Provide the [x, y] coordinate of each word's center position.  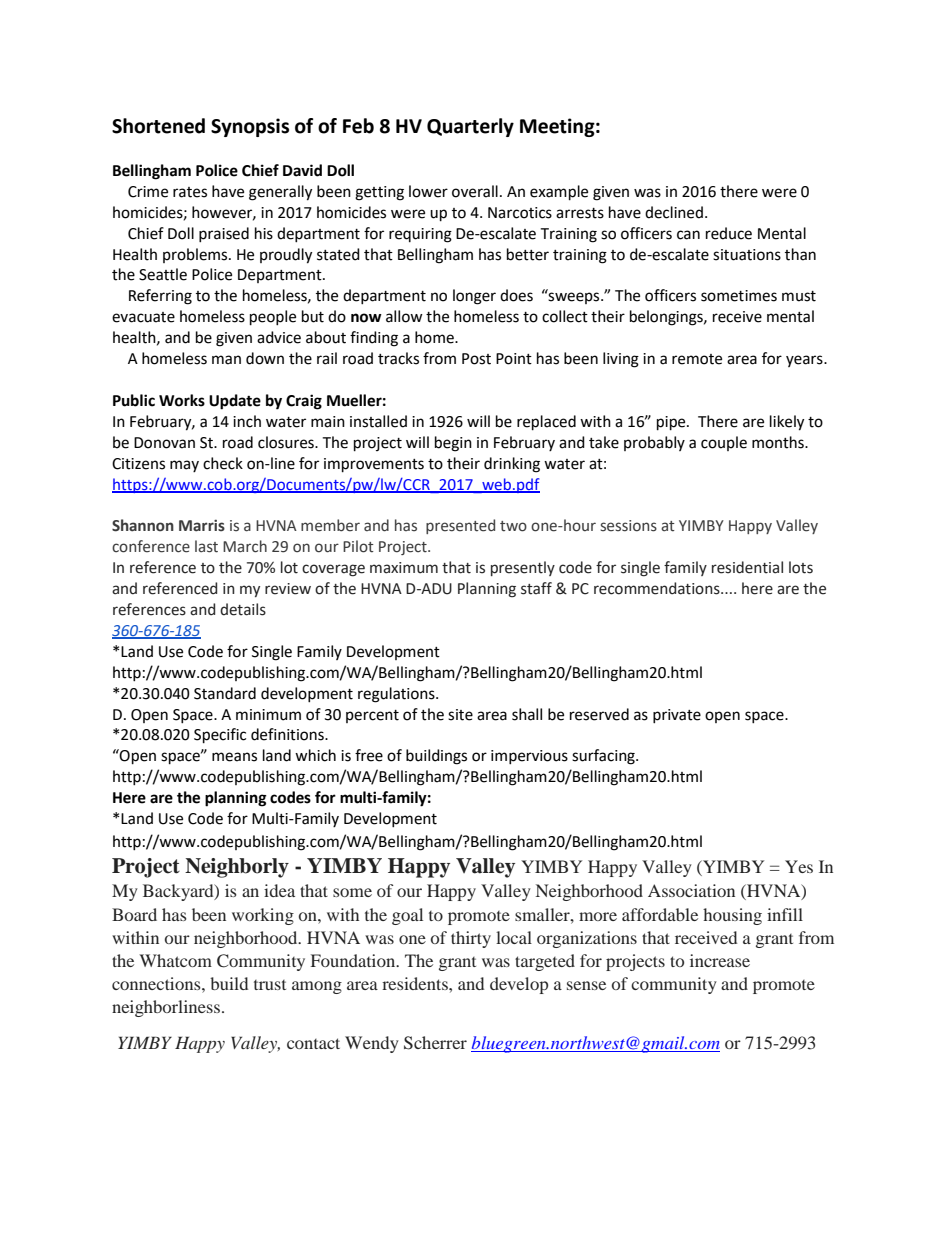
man [226, 360]
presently [523, 568]
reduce [729, 233]
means [234, 757]
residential [747, 567]
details [243, 609]
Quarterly [470, 127]
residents [416, 983]
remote [697, 359]
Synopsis [250, 127]
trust [270, 985]
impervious [529, 757]
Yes [799, 866]
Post [476, 359]
